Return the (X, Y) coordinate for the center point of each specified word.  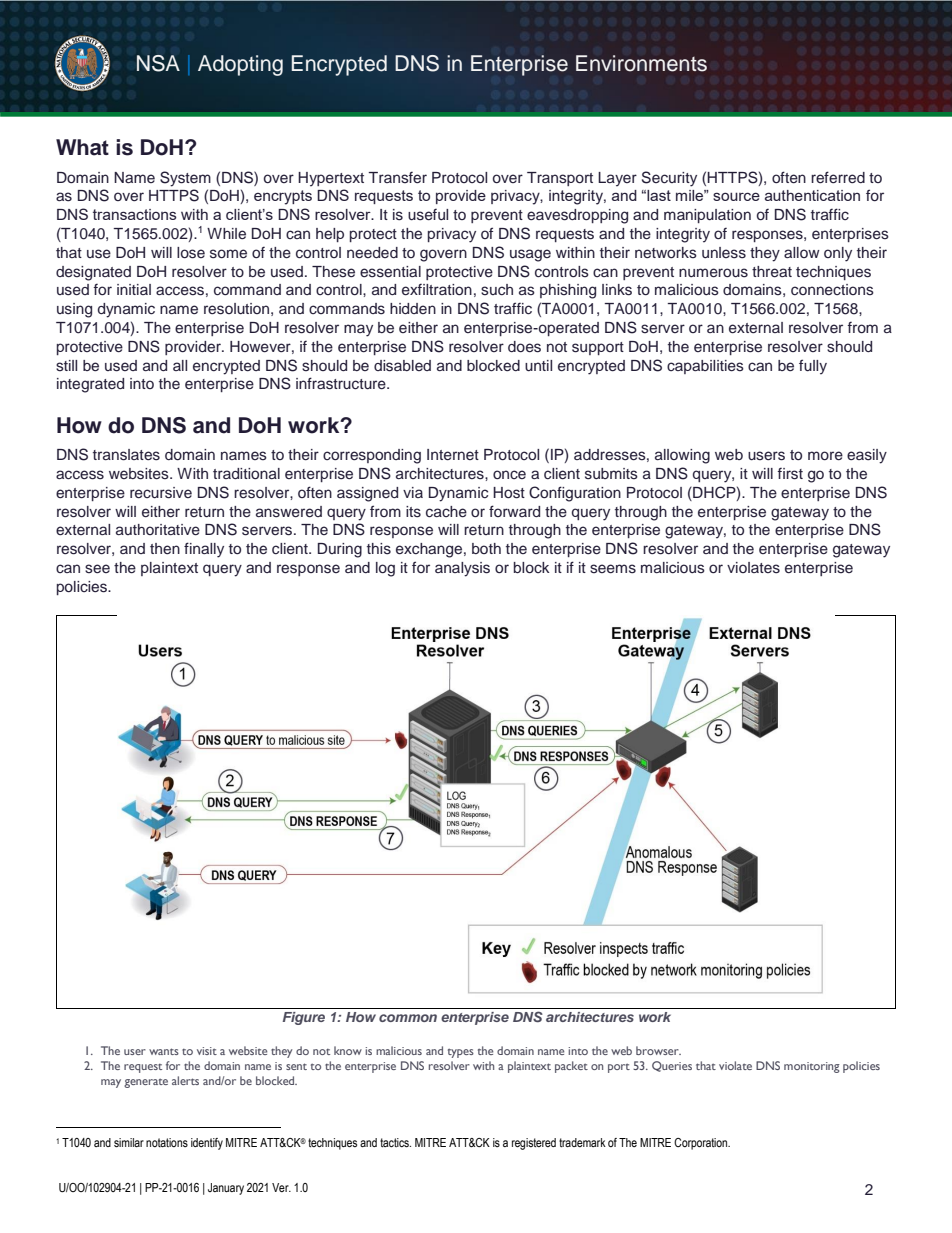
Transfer (397, 177)
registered (534, 1144)
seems (613, 569)
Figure (304, 1018)
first (790, 474)
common (408, 1018)
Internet (453, 455)
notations (167, 1142)
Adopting (240, 65)
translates (126, 455)
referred (838, 177)
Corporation (702, 1144)
